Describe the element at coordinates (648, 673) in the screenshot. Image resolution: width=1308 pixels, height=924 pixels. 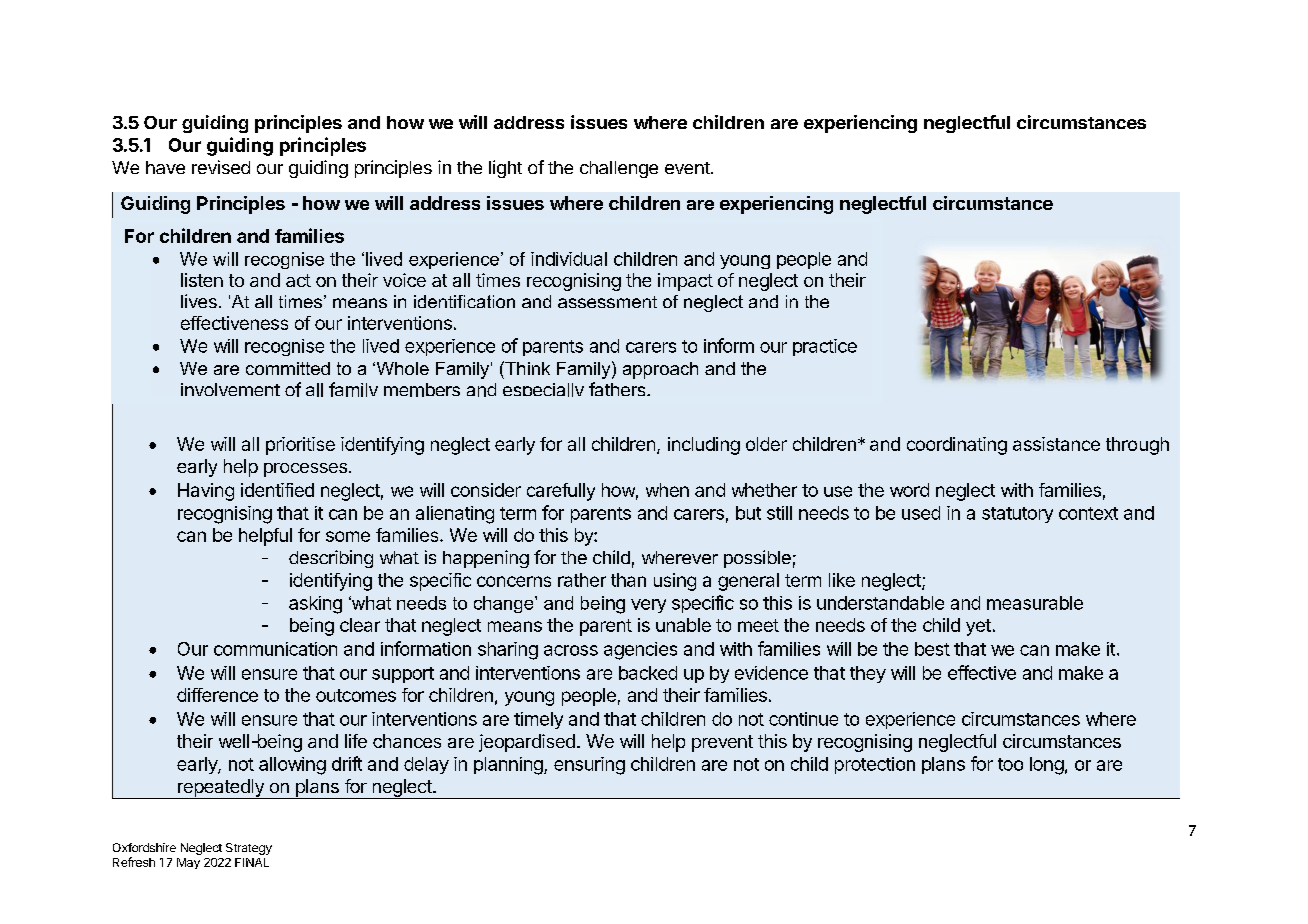
I see `backed` at that location.
